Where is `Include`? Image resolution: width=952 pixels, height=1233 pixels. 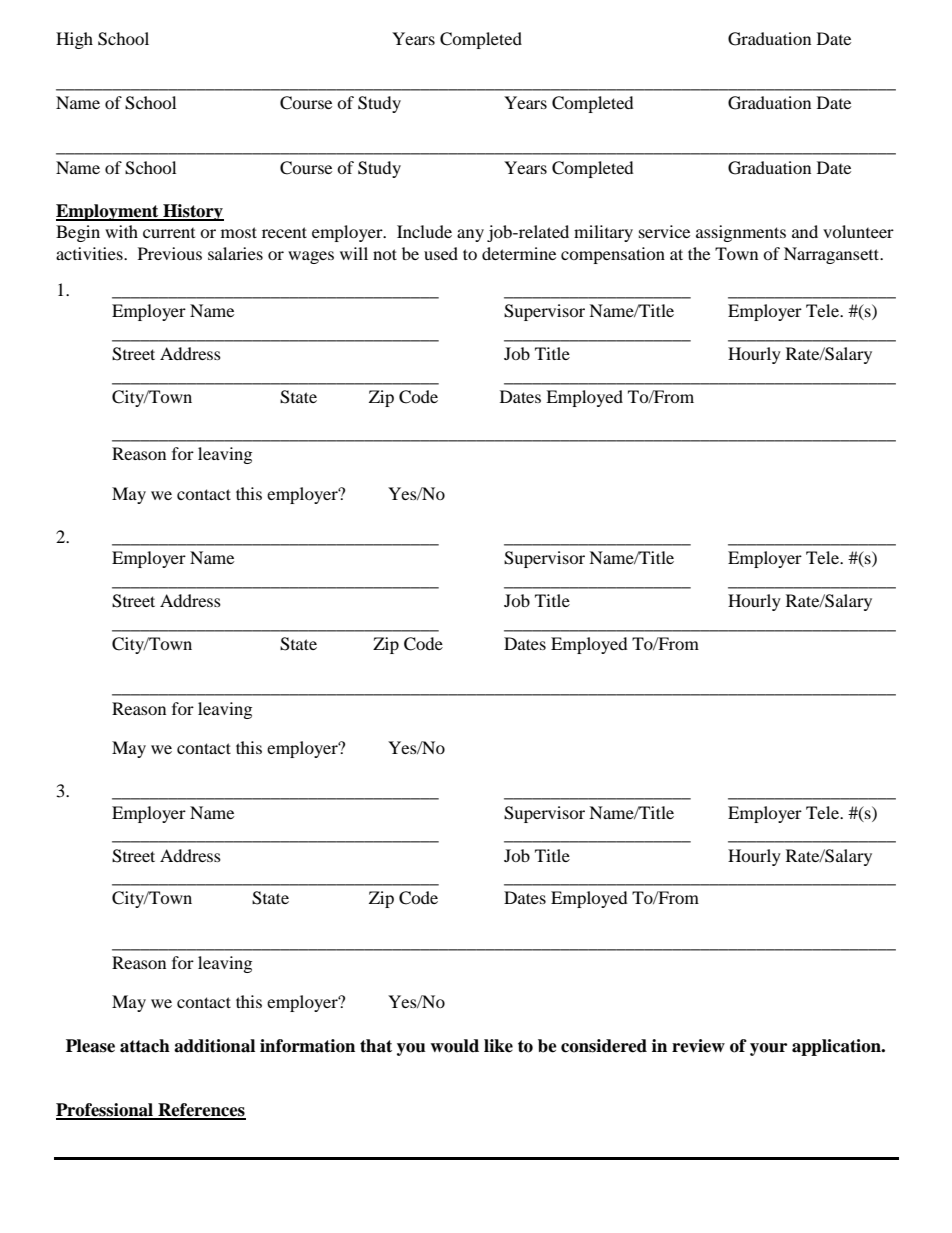
Include is located at coordinates (424, 231).
